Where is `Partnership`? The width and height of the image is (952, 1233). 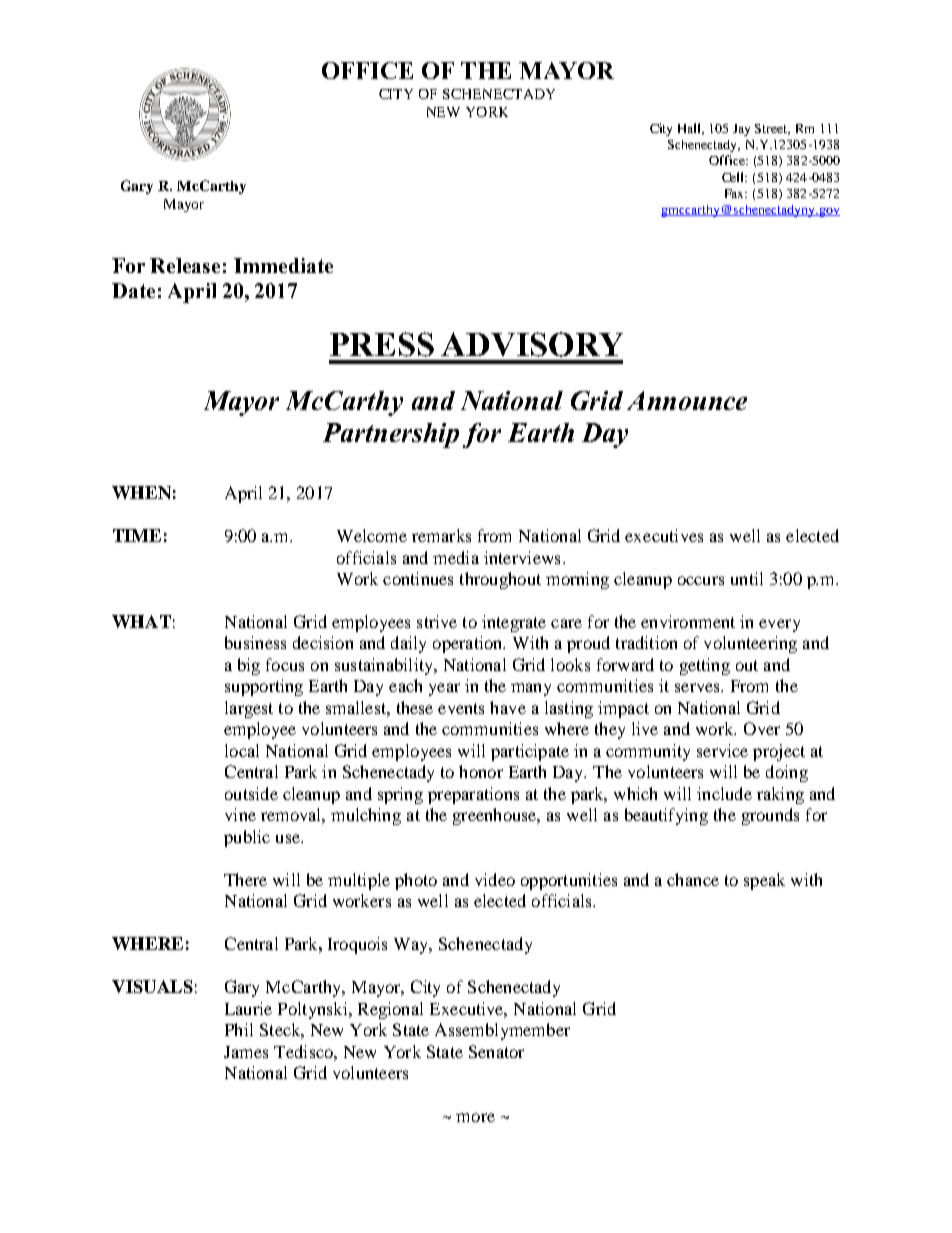 Partnership is located at coordinates (391, 435).
